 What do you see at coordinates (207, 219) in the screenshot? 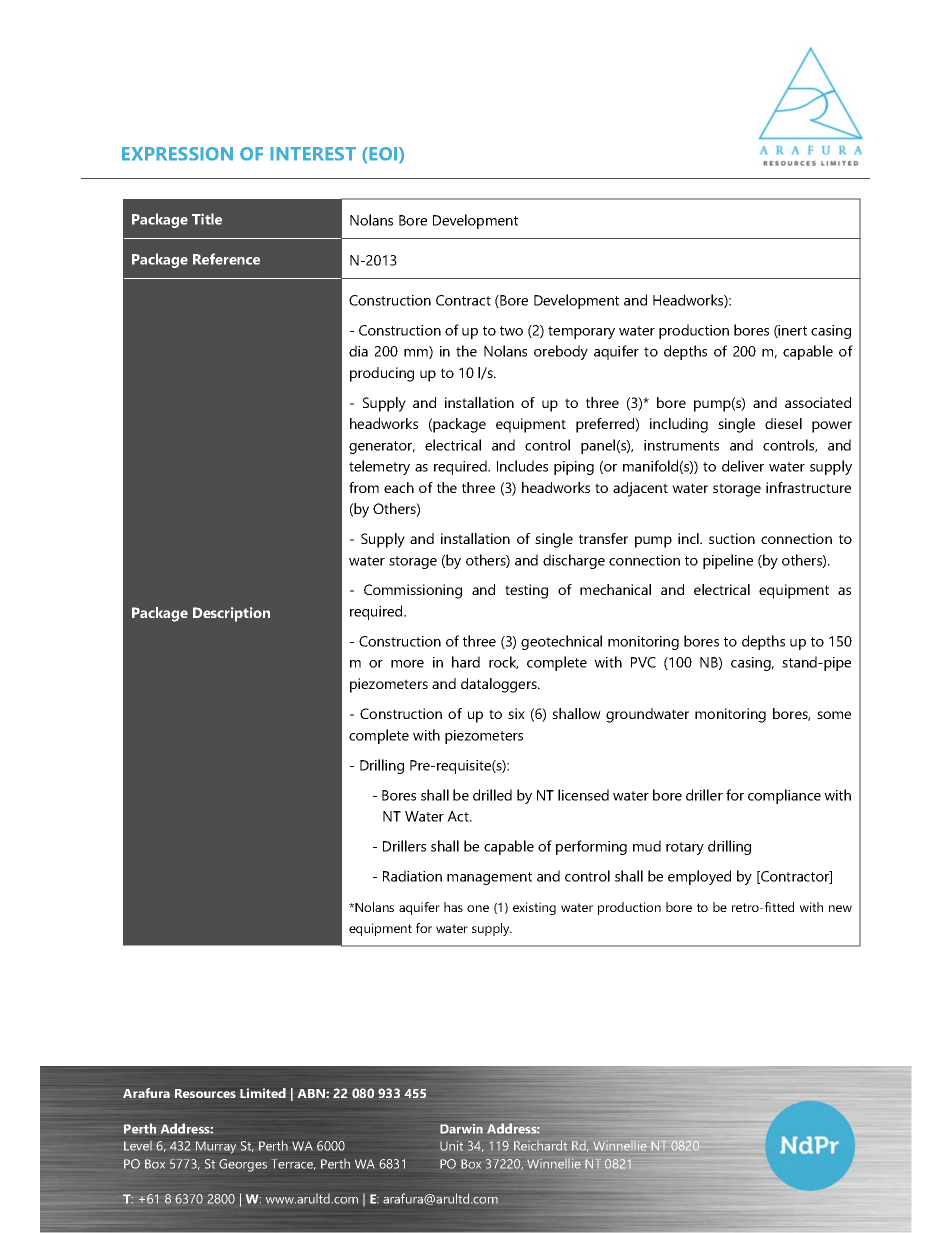
I see `Title` at bounding box center [207, 219].
